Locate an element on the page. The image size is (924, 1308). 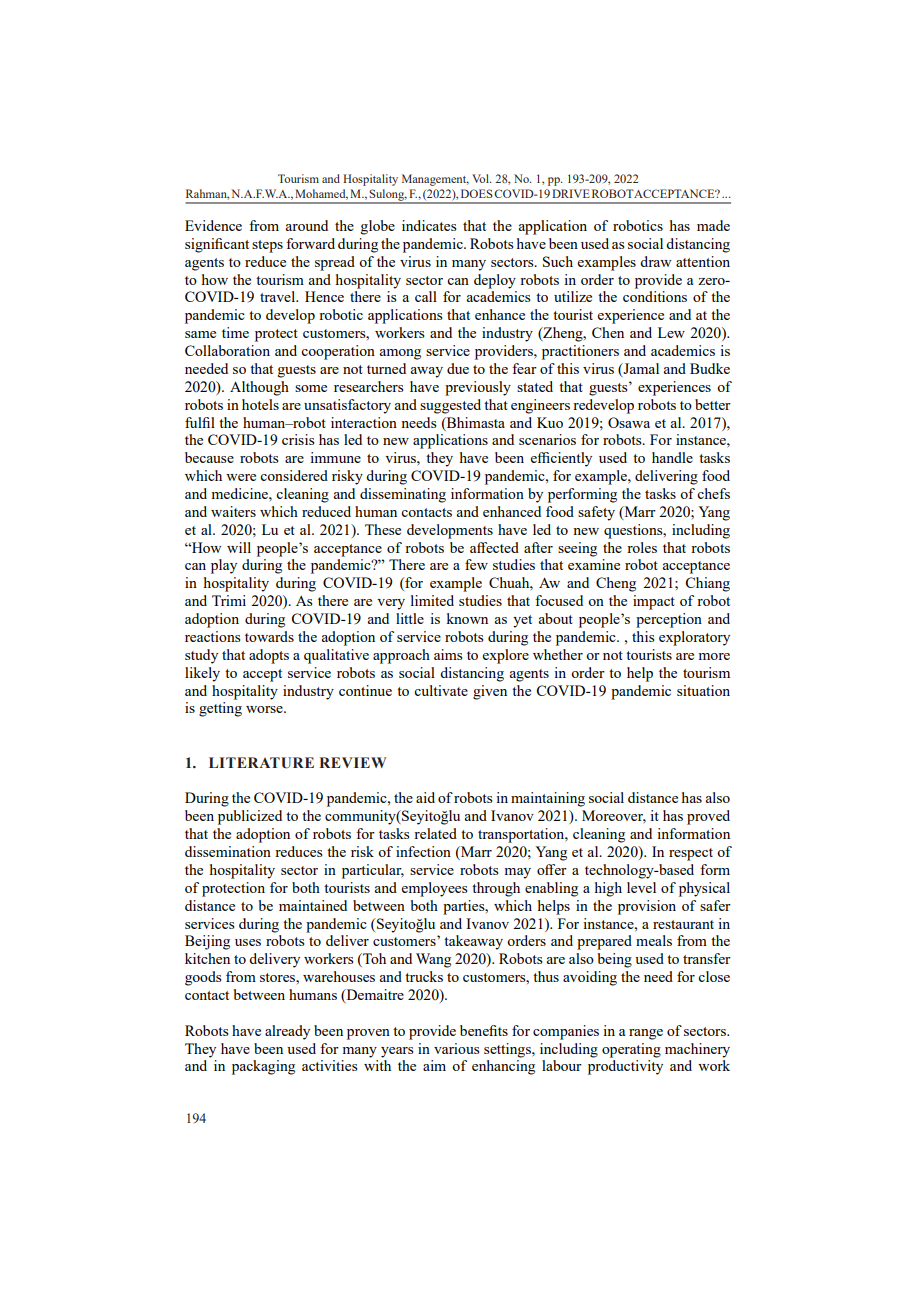
publicized is located at coordinates (250, 817).
